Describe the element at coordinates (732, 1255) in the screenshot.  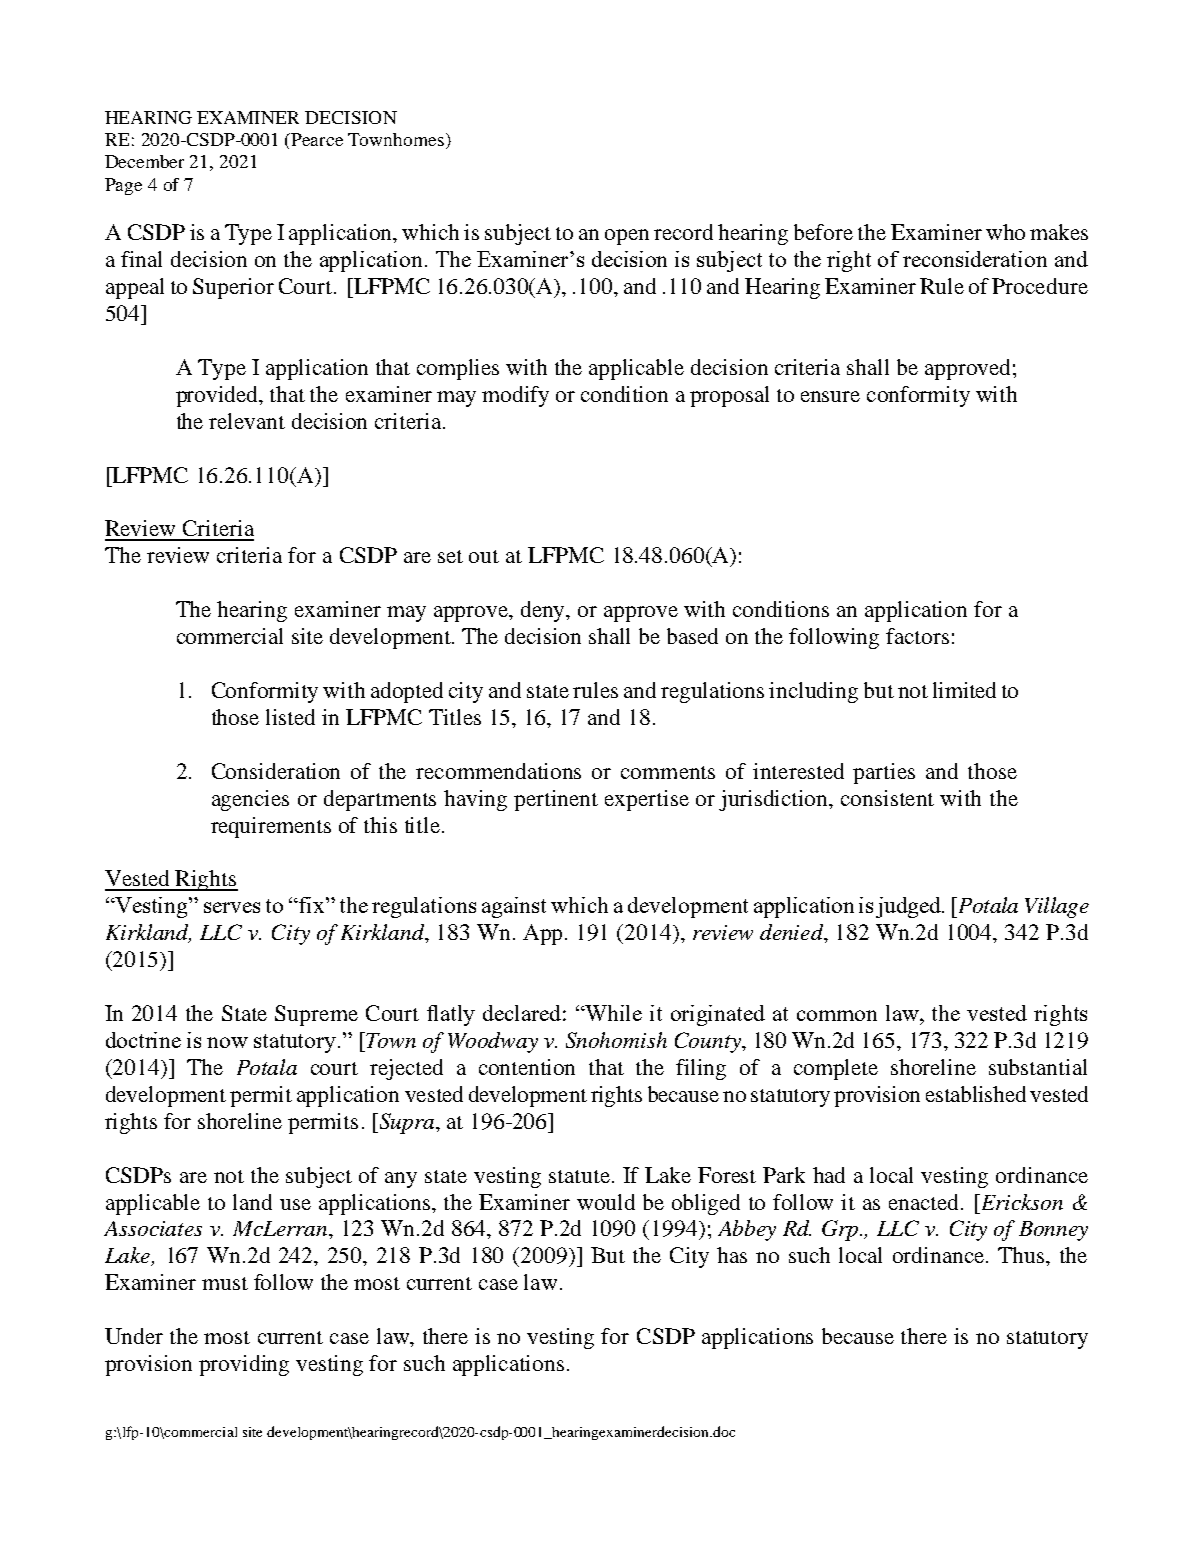
I see `has` at that location.
